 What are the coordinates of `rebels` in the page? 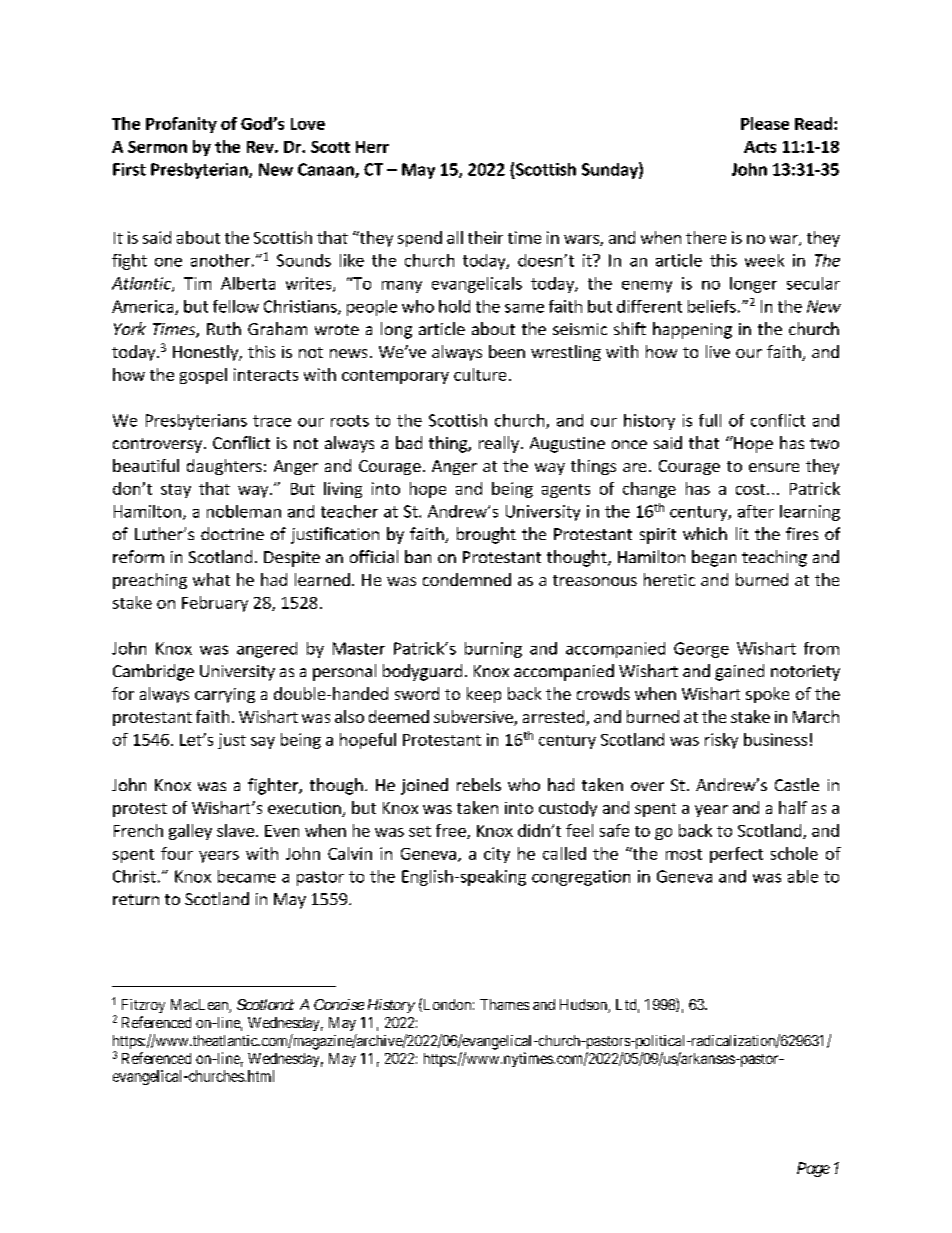 It's located at (479, 784).
